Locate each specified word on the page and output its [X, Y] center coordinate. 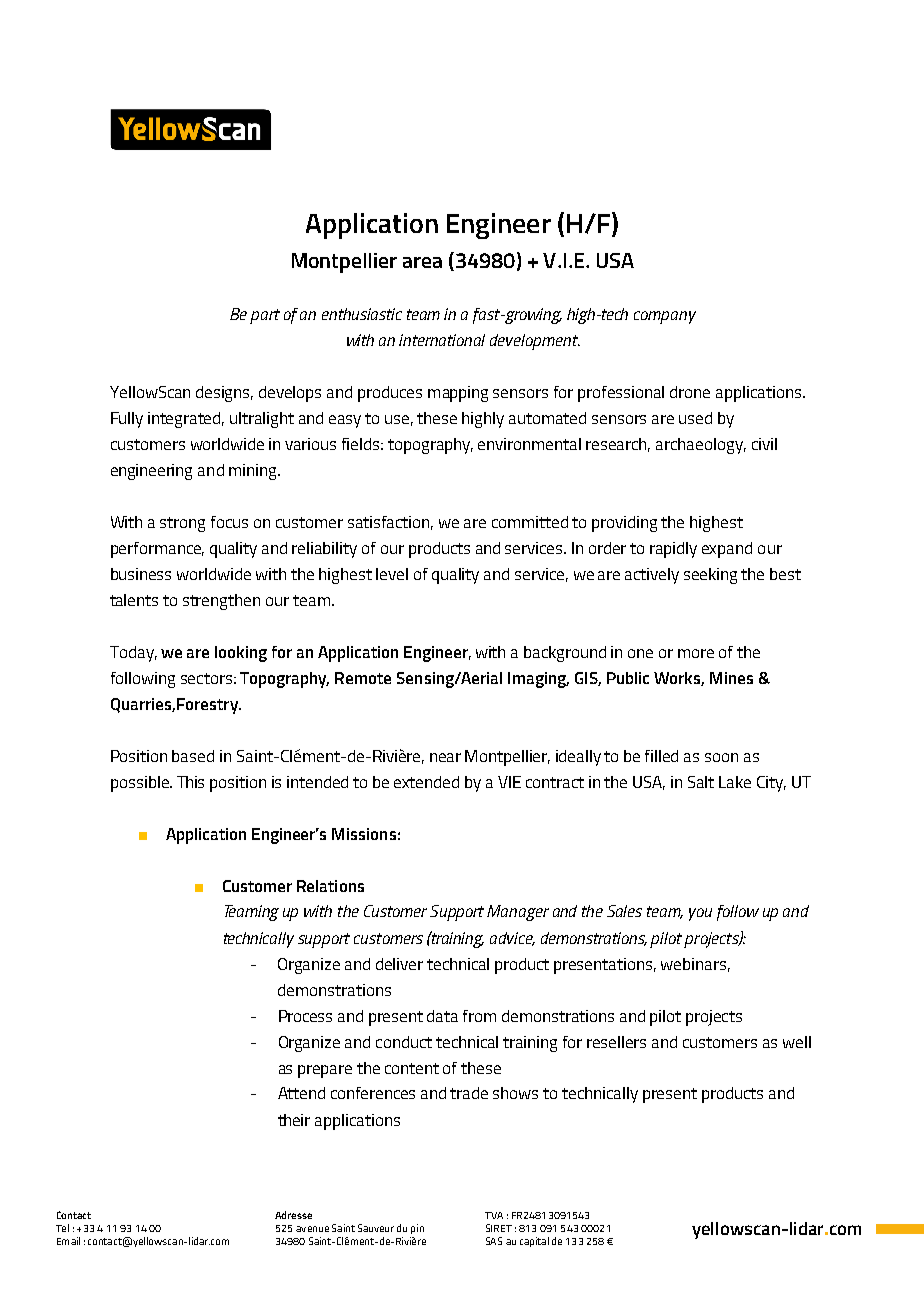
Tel [62, 1228]
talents [134, 600]
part [265, 316]
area [422, 262]
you [700, 914]
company [665, 317]
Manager [518, 913]
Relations [330, 886]
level [392, 574]
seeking [710, 576]
